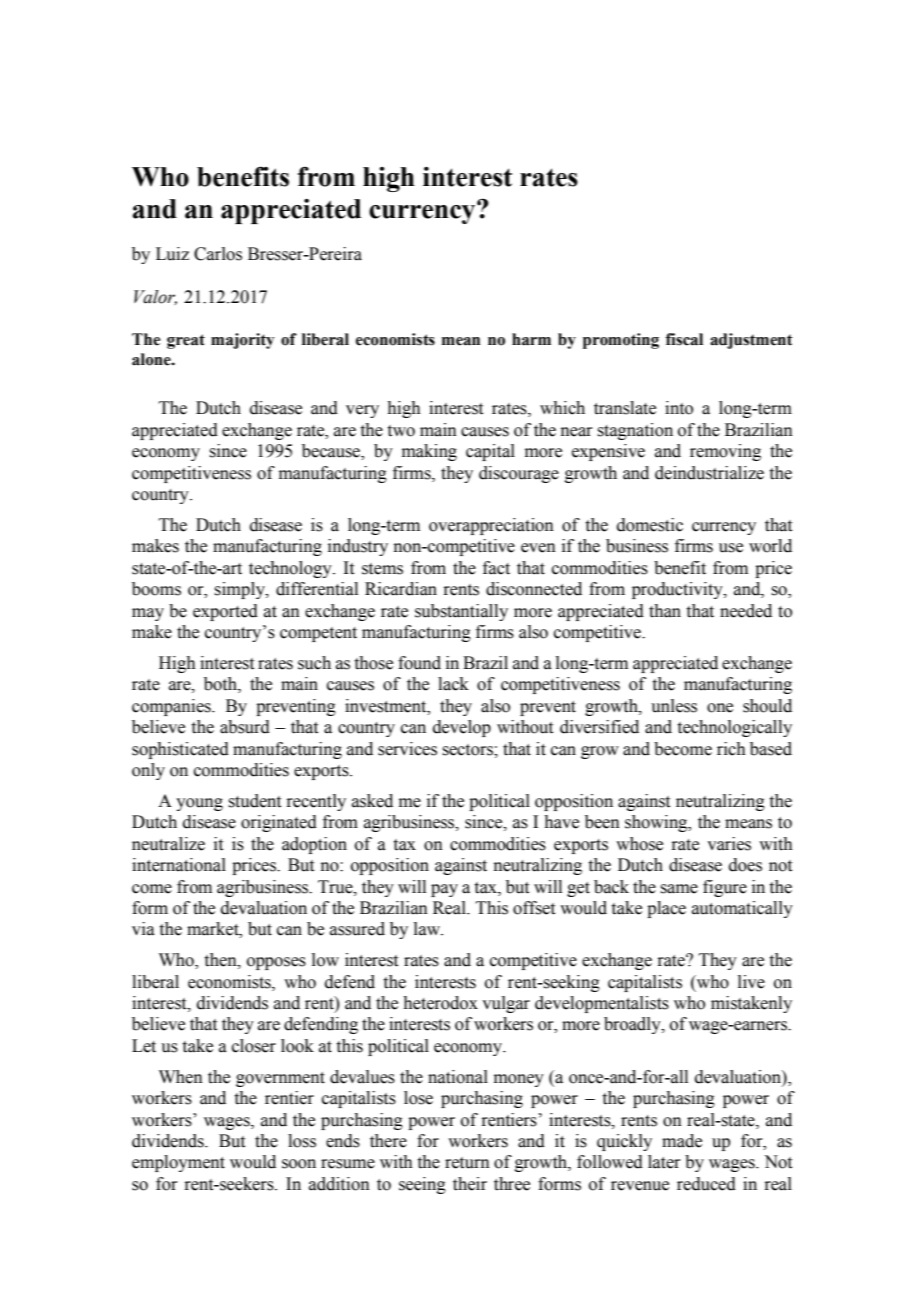 Image resolution: width=924 pixels, height=1308 pixels. What do you see at coordinates (468, 750) in the screenshot?
I see `sectors` at bounding box center [468, 750].
